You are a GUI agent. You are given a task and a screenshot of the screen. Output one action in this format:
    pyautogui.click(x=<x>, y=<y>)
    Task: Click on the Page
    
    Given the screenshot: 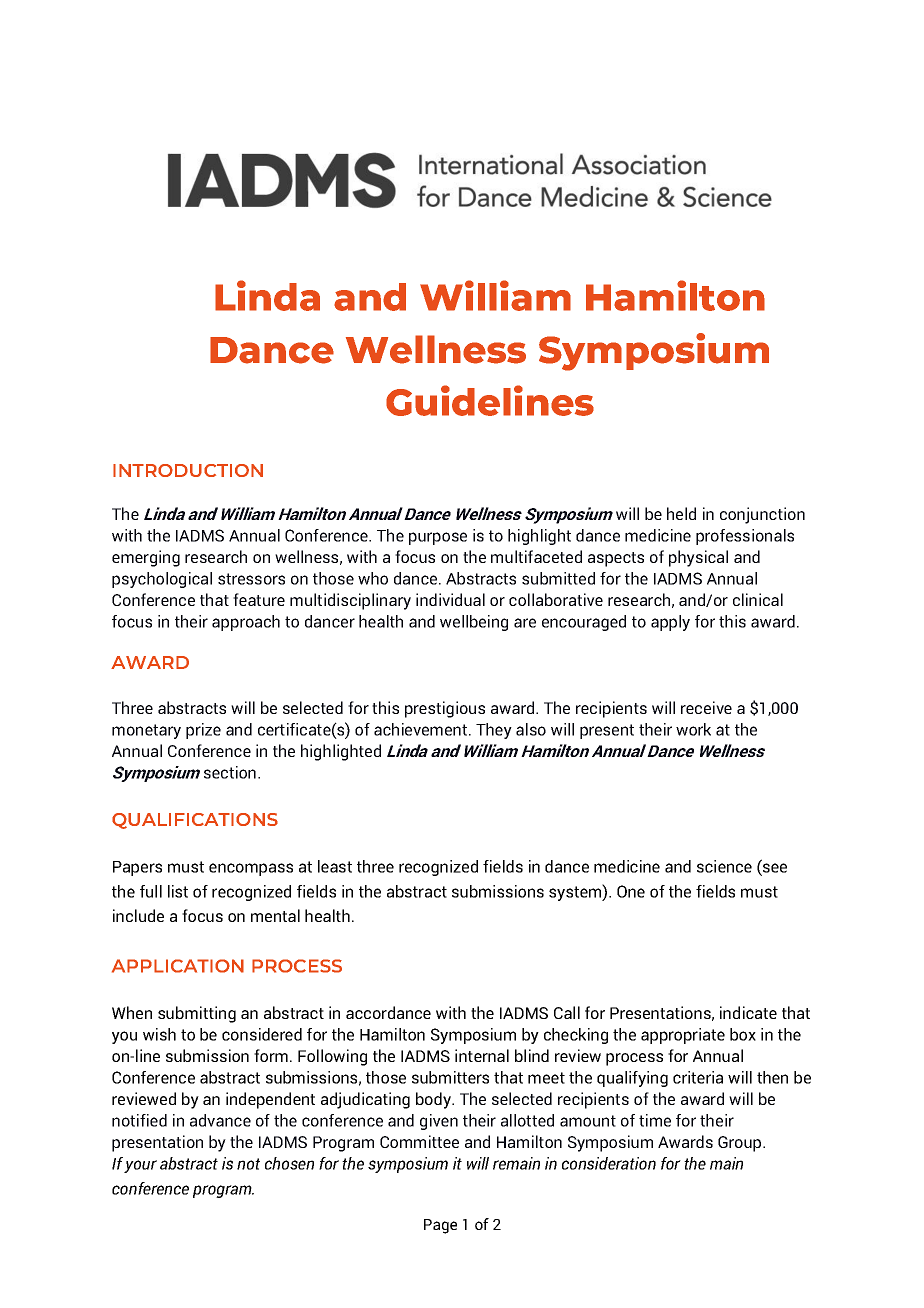 What is the action you would take?
    pyautogui.click(x=440, y=1226)
